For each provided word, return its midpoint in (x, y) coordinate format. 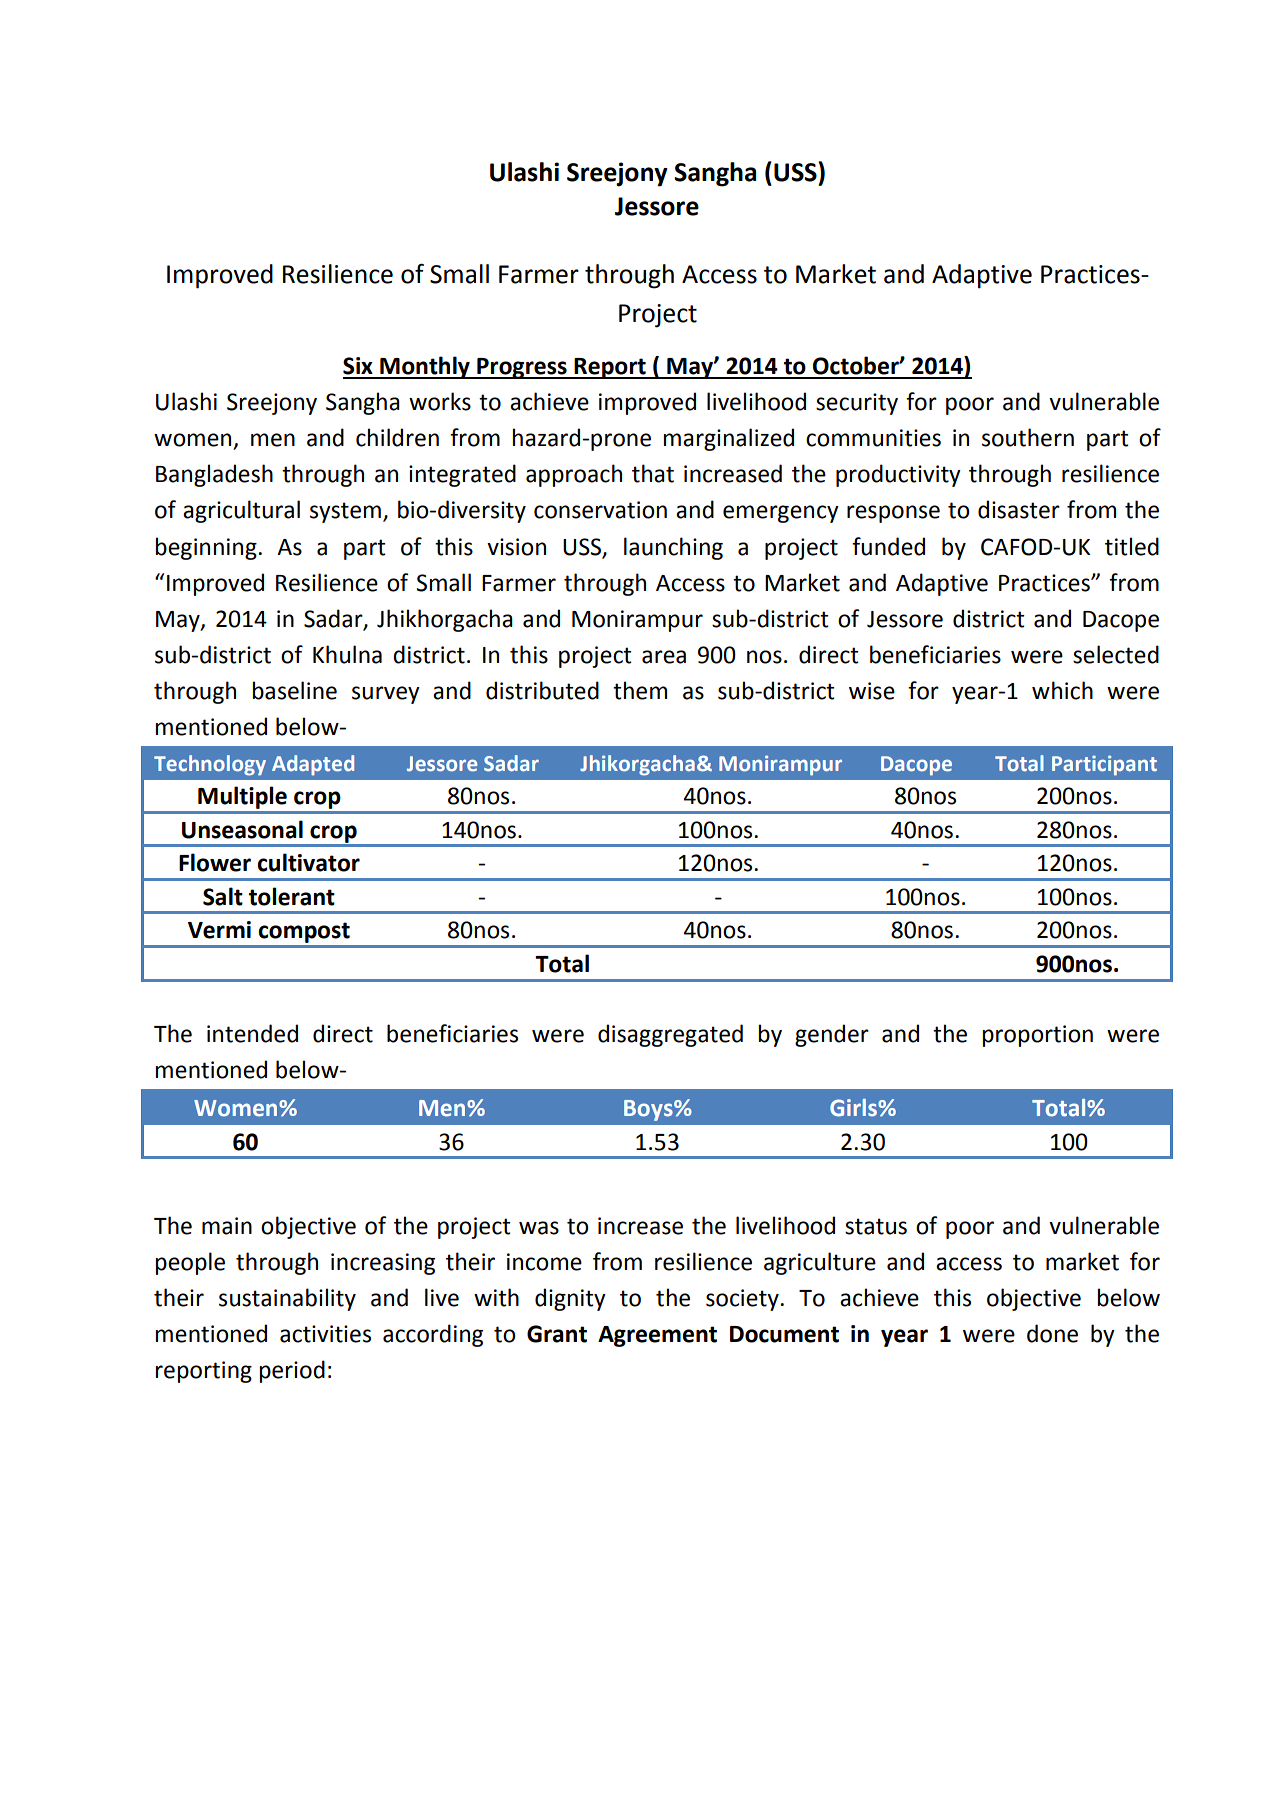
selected (1116, 654)
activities (325, 1334)
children (397, 437)
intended (252, 1033)
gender (832, 1035)
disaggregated (670, 1035)
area (664, 657)
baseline (294, 690)
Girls (854, 1108)
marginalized (728, 439)
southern (1028, 437)
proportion (1037, 1036)
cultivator (308, 862)
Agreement (657, 1336)
